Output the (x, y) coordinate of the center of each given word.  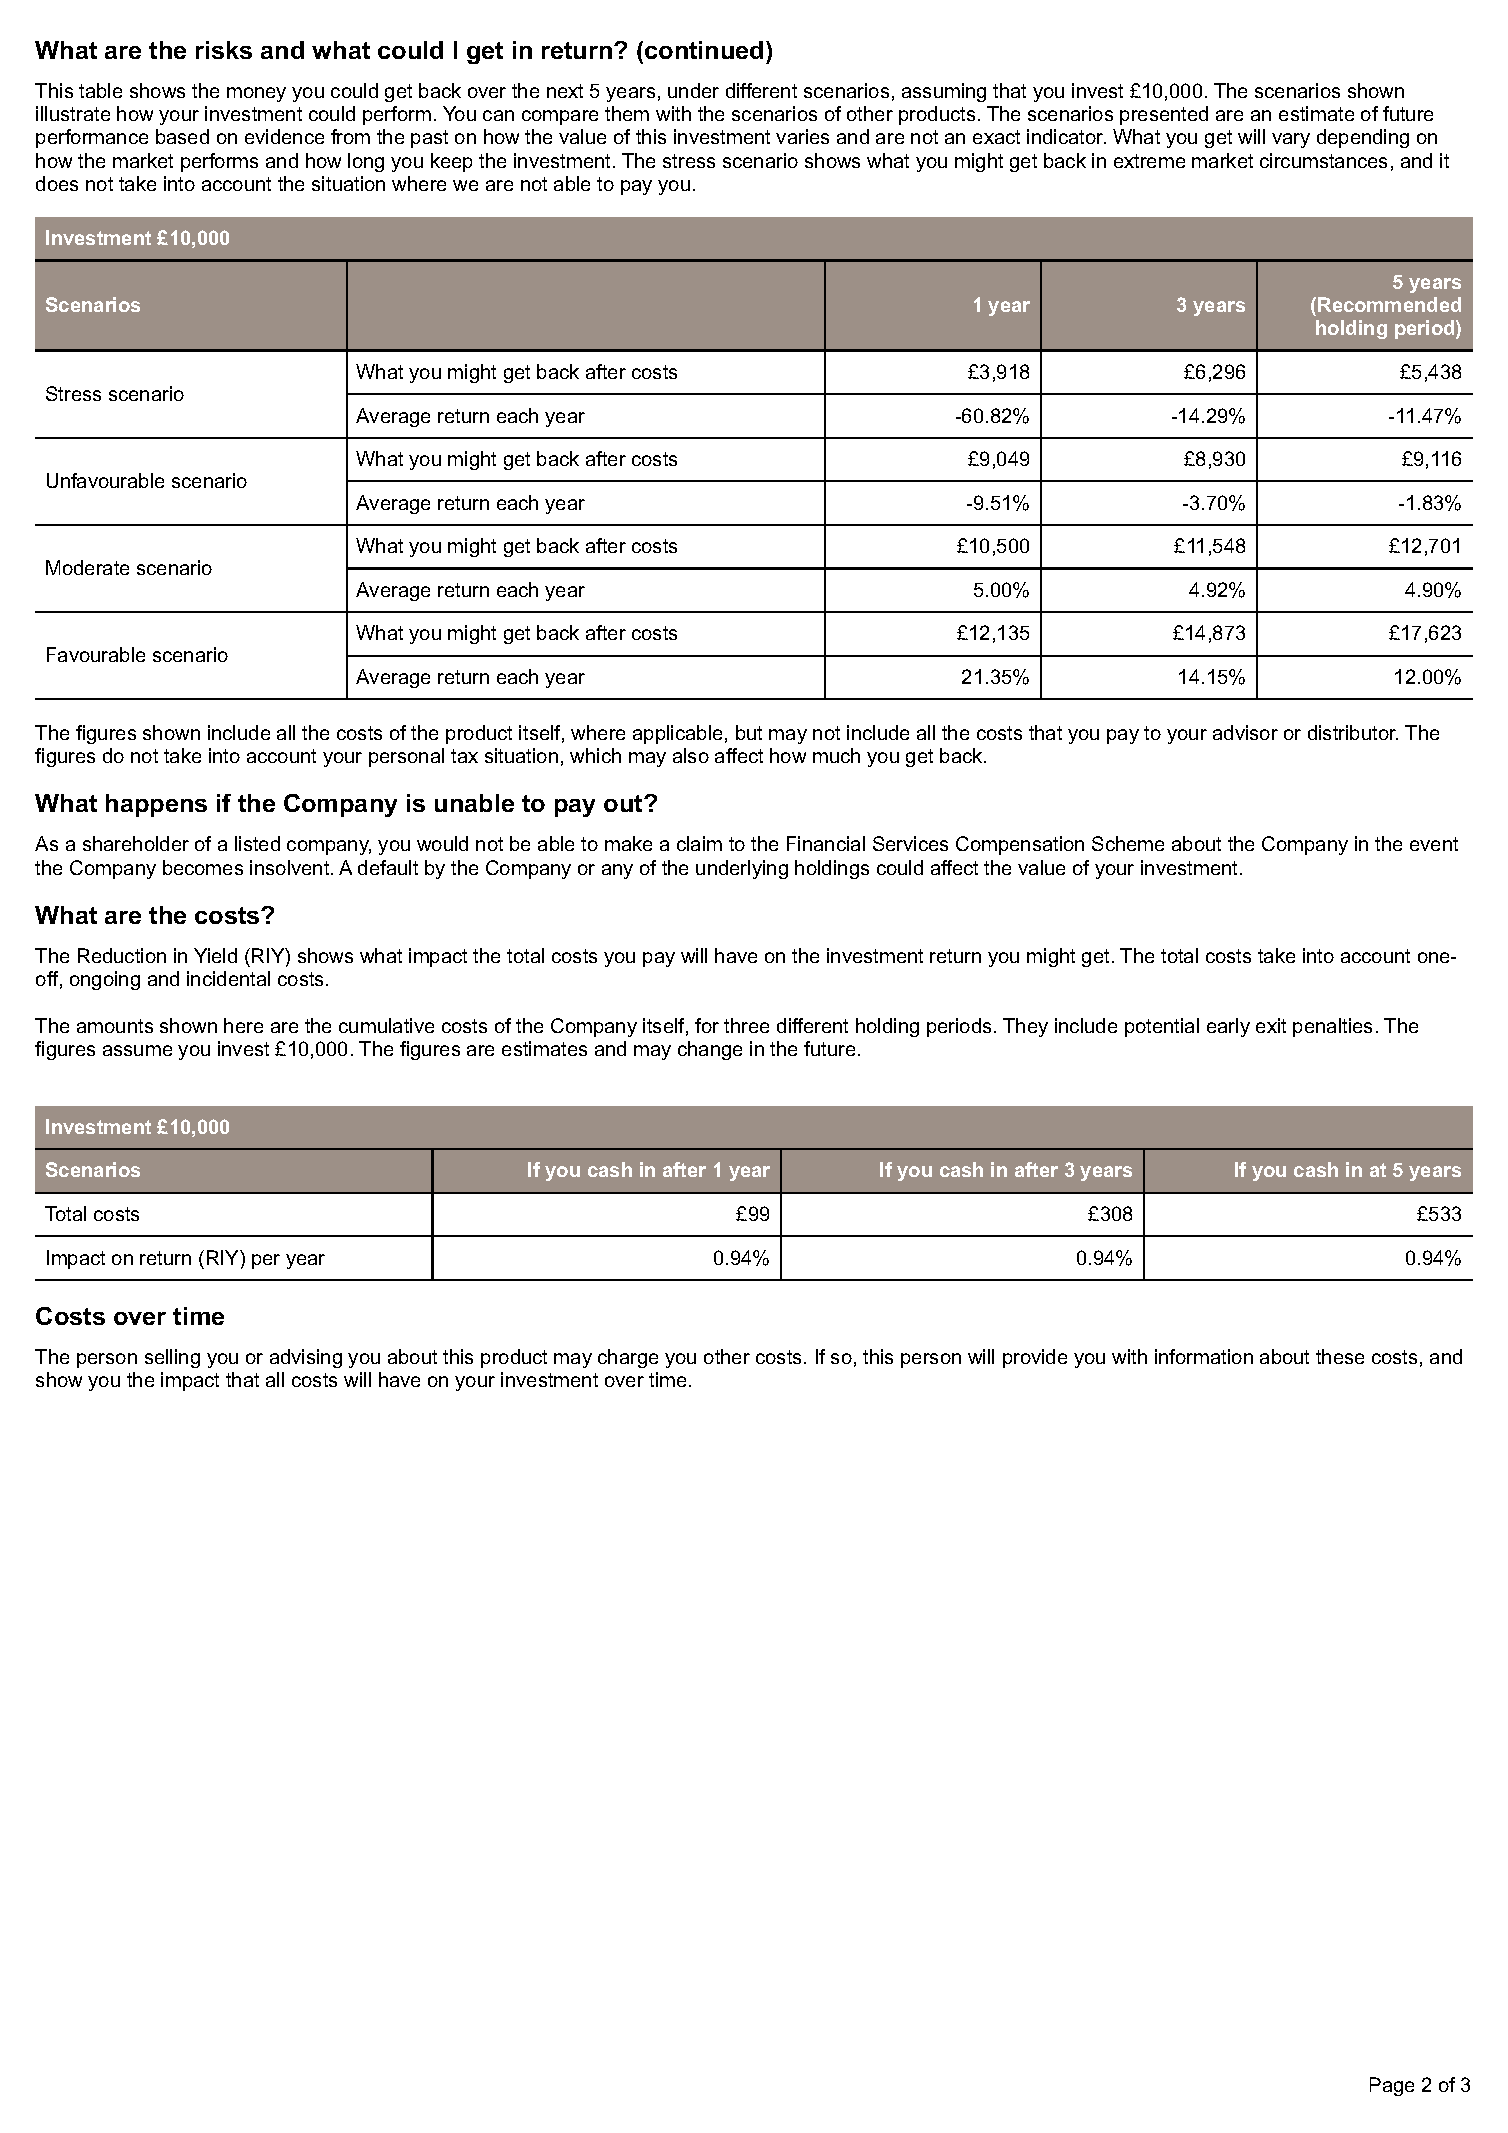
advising (306, 1358)
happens (156, 805)
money (256, 94)
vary (1291, 140)
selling (172, 1358)
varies (802, 136)
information (1204, 1356)
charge (628, 1358)
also (691, 755)
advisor (1245, 732)
